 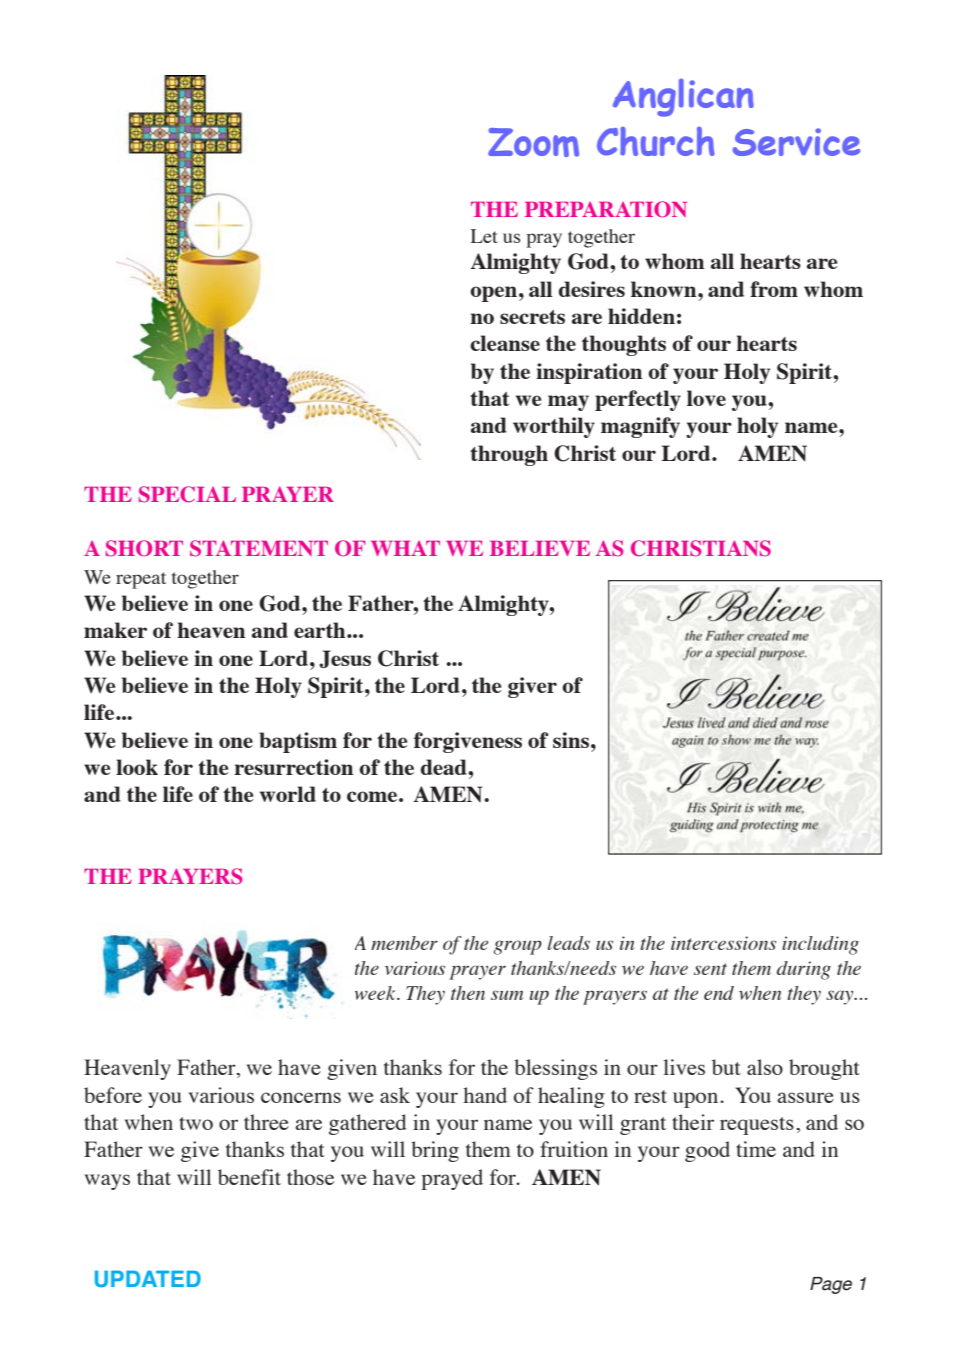 What do you see at coordinates (831, 1285) in the image?
I see `Page` at bounding box center [831, 1285].
